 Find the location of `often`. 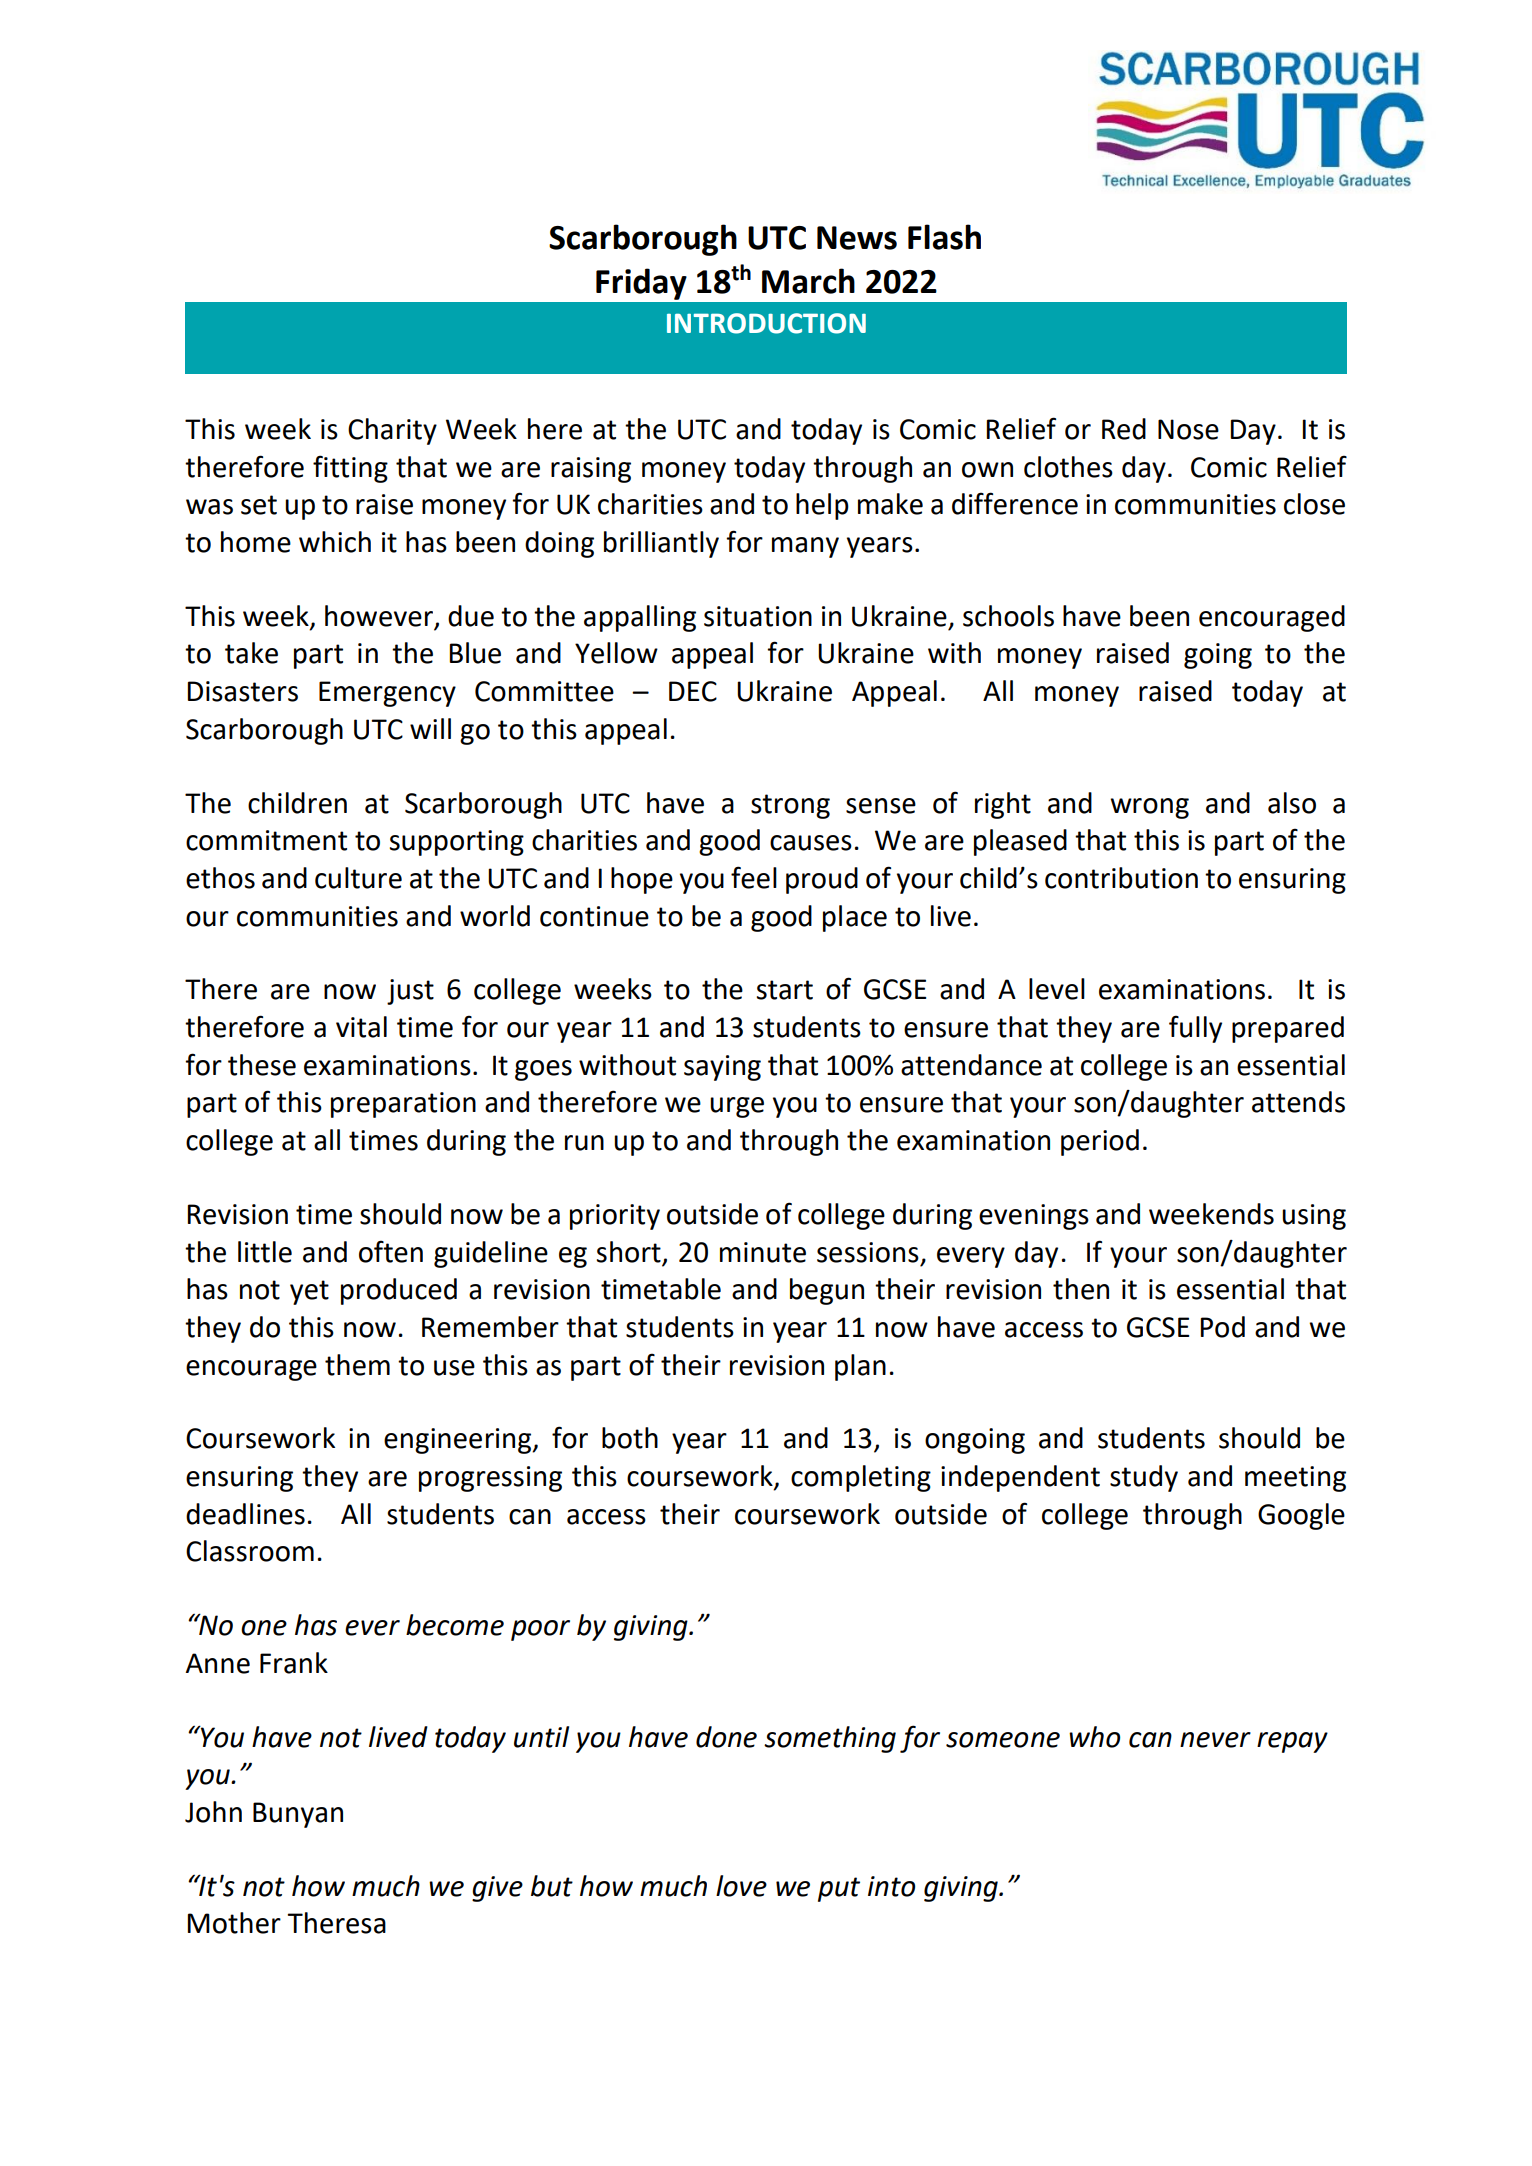

often is located at coordinates (391, 1251).
